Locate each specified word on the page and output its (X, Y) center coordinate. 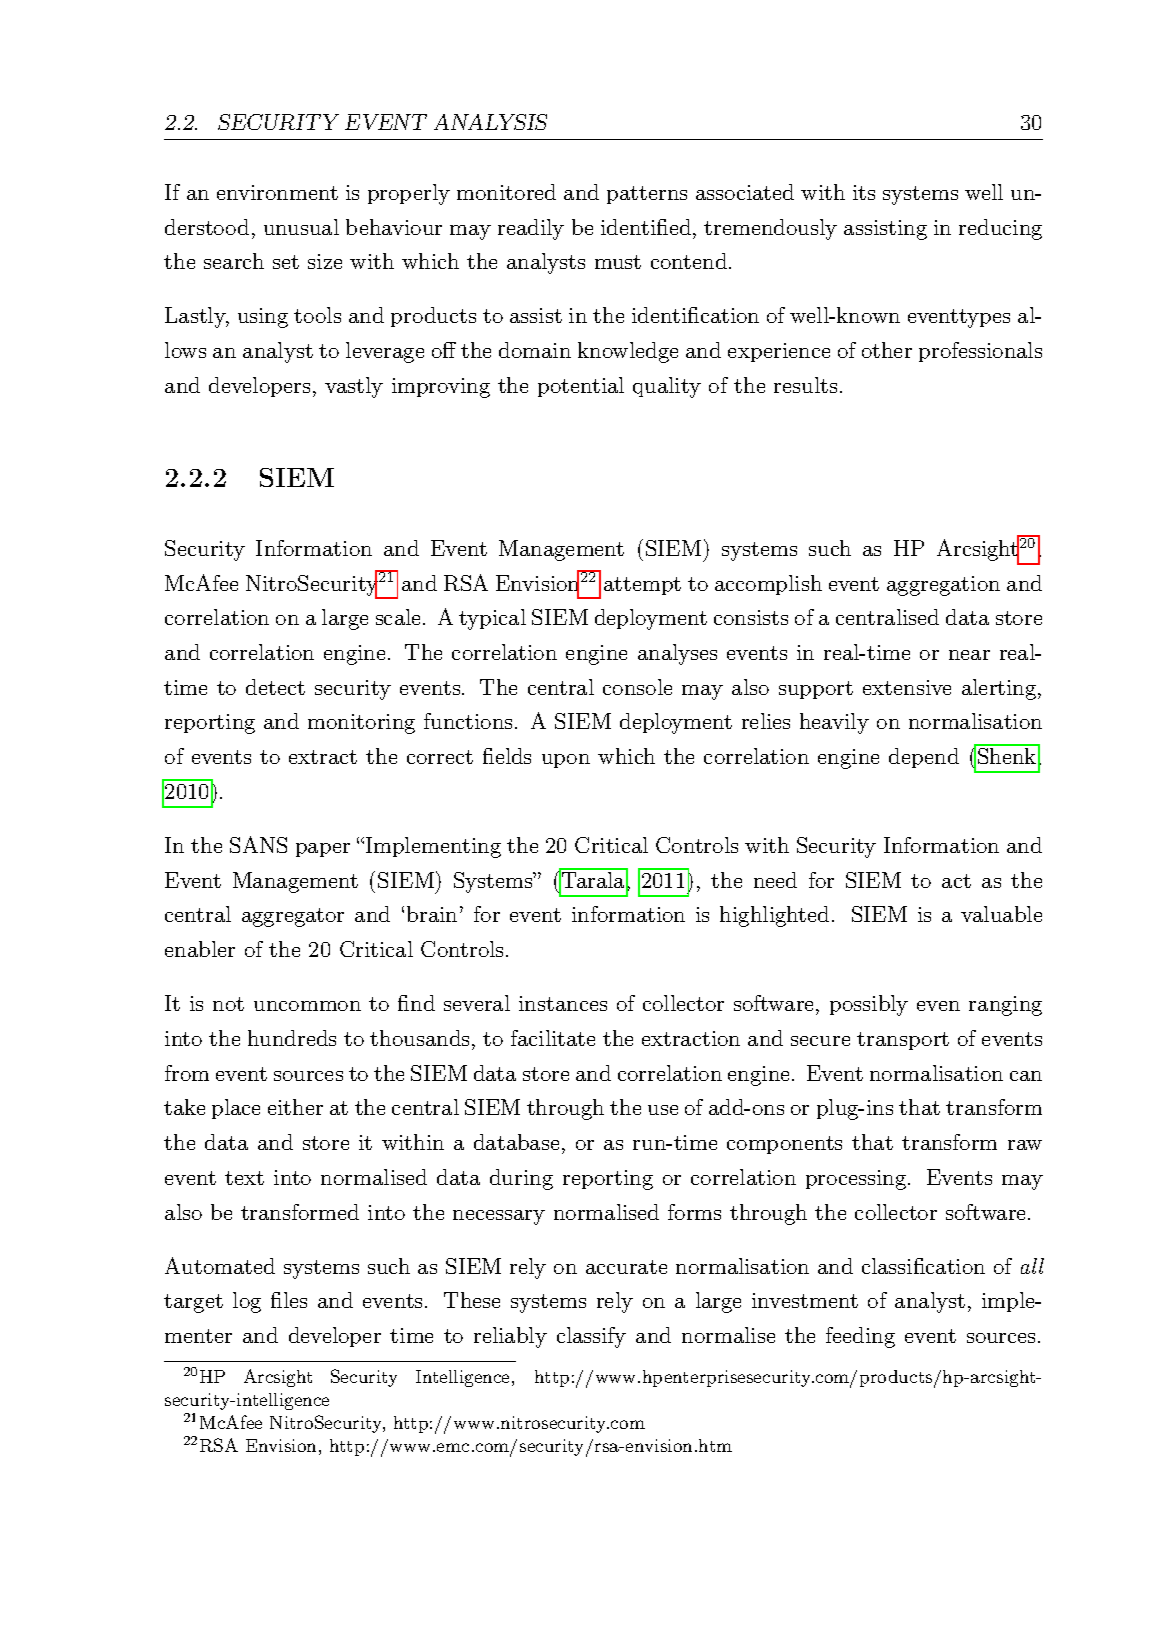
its (864, 192)
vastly (354, 387)
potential (581, 387)
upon (566, 761)
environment (277, 192)
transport (903, 1041)
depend (924, 758)
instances (563, 1003)
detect (275, 687)
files (289, 1300)
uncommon (307, 1006)
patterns (647, 195)
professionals (980, 352)
